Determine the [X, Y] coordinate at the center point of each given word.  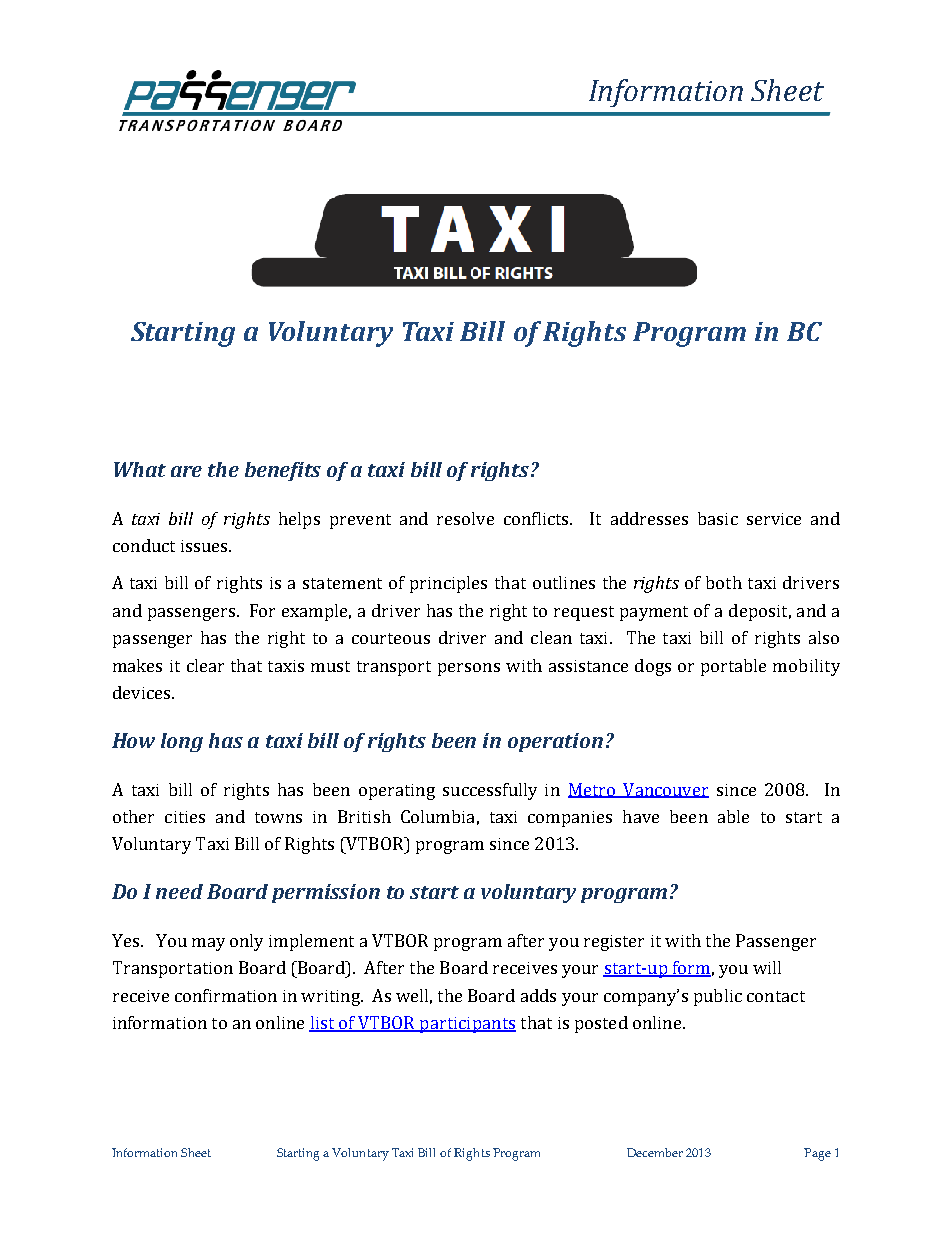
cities [185, 817]
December [655, 1152]
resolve [465, 518]
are [186, 471]
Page [817, 1154]
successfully [490, 791]
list [323, 1024]
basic [718, 518]
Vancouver [665, 790]
